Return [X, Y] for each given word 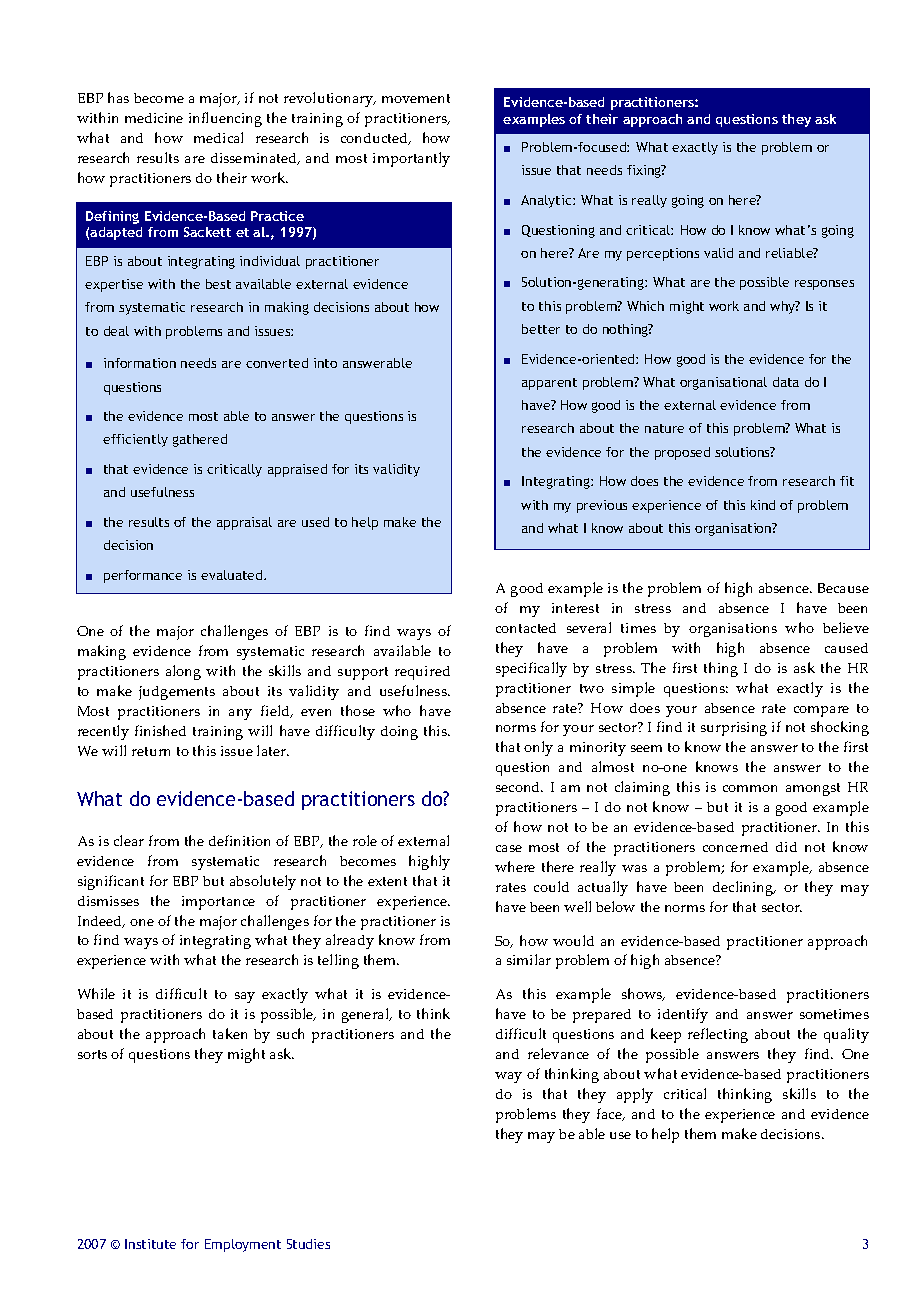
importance [218, 903]
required [422, 673]
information [140, 363]
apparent [549, 384]
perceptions [663, 254]
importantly [411, 159]
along [183, 672]
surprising [734, 729]
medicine [154, 118]
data [786, 382]
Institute [150, 1244]
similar [529, 959]
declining [744, 888]
